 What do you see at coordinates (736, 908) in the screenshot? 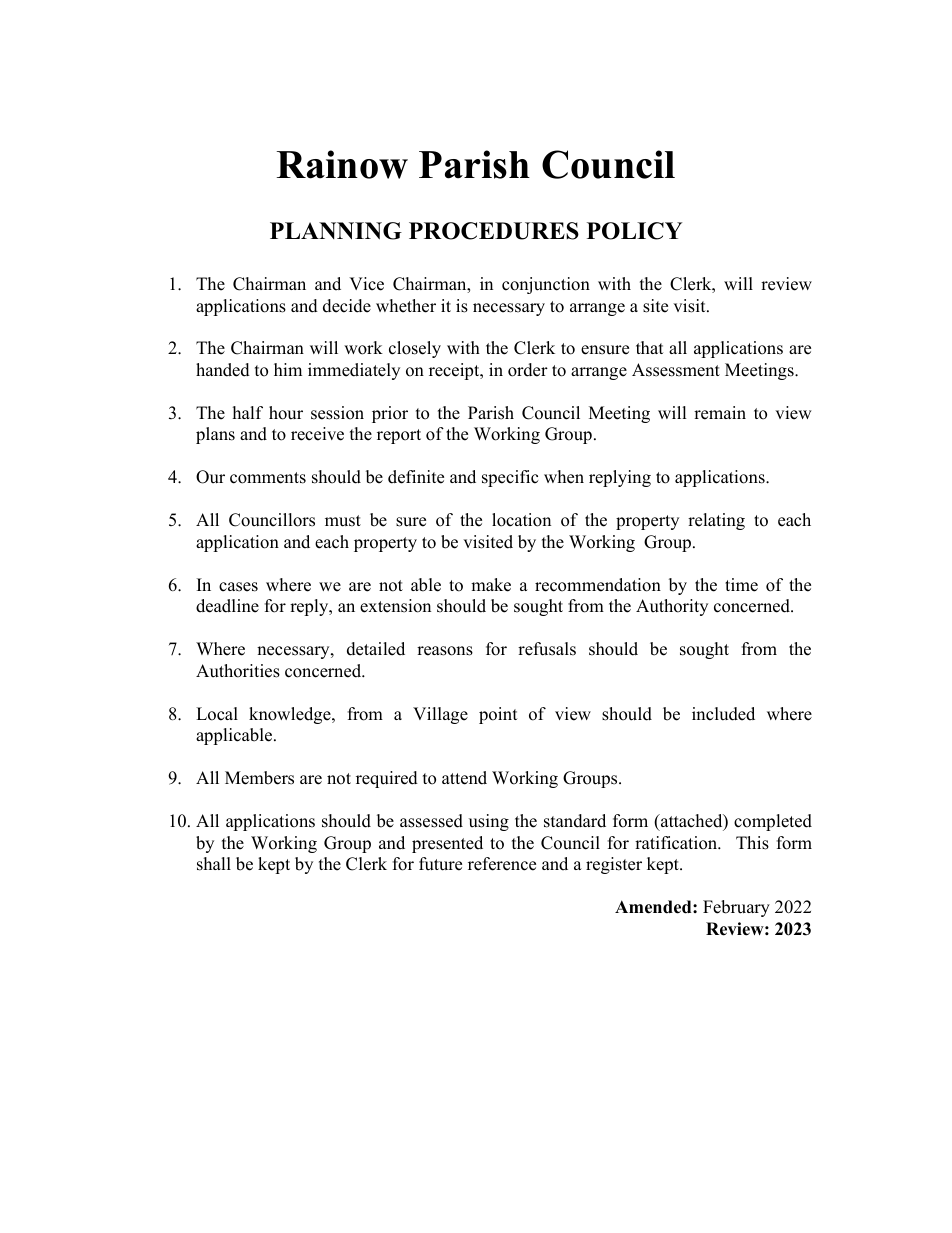
I see `February` at bounding box center [736, 908].
